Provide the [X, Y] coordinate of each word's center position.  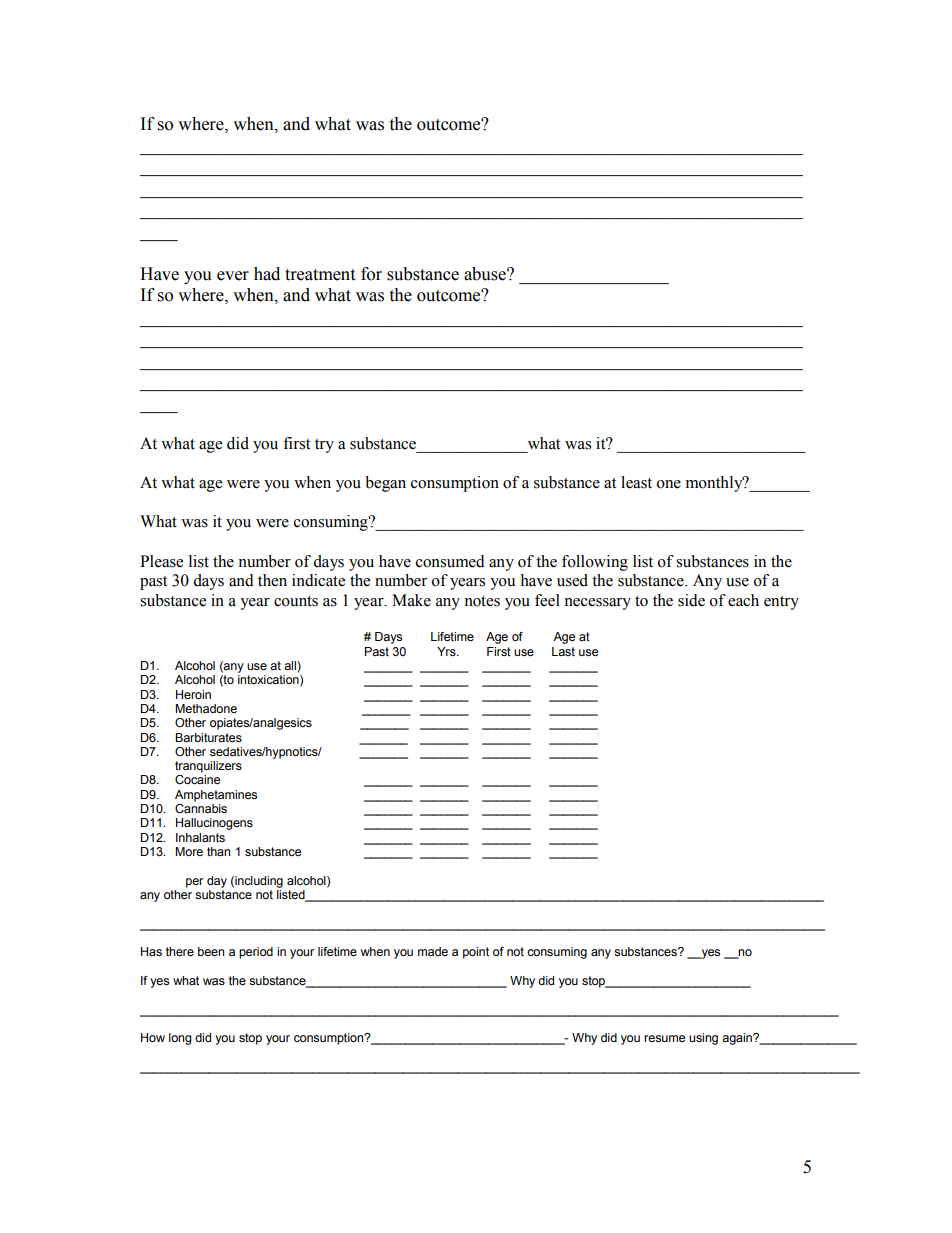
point [476, 953]
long [180, 1039]
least [636, 482]
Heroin [193, 694]
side [691, 600]
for [371, 274]
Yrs [447, 651]
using [703, 1039]
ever [233, 276]
